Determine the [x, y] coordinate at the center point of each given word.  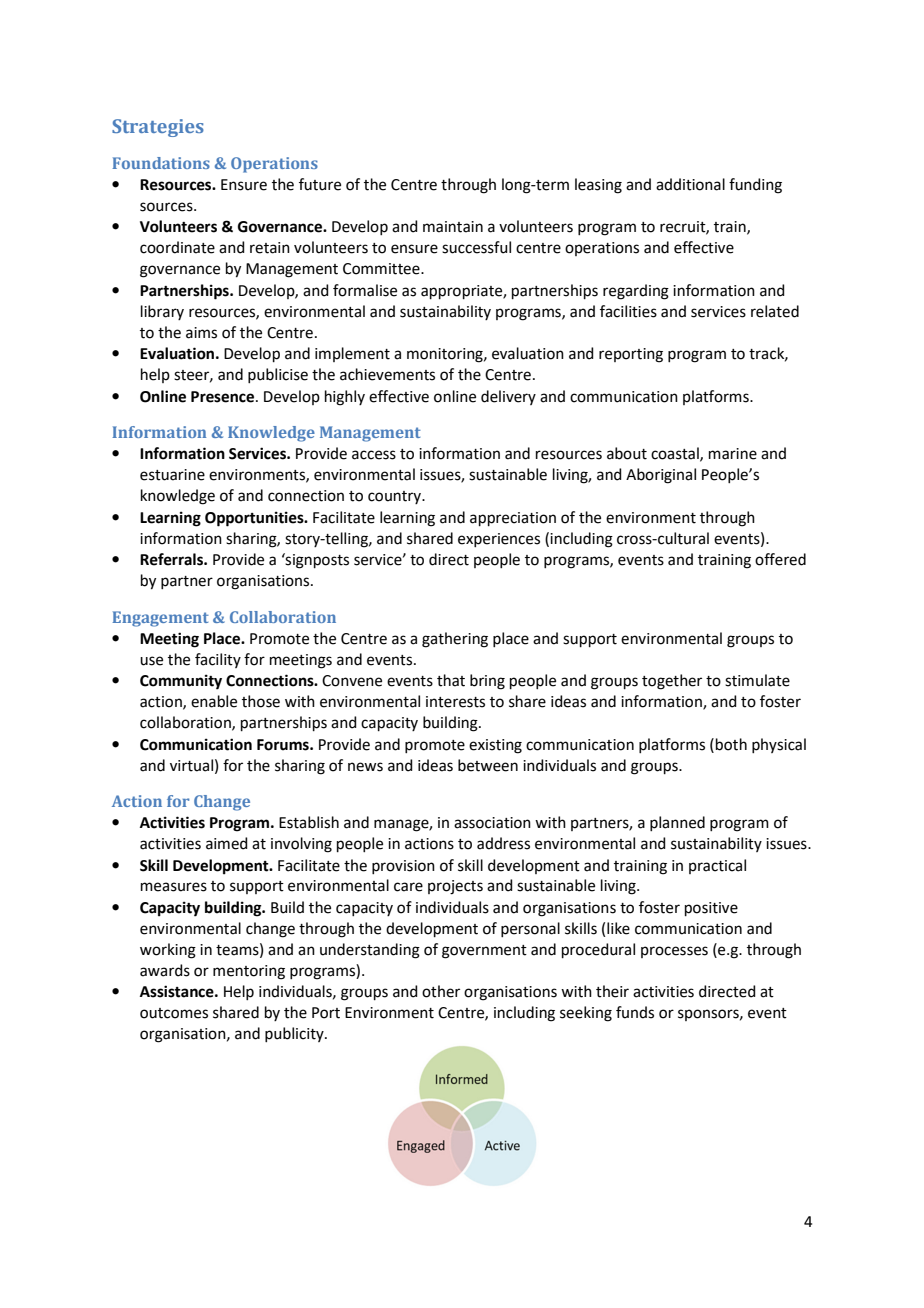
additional [690, 184]
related [775, 311]
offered [780, 559]
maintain [453, 227]
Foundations [161, 163]
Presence [224, 397]
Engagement [160, 619]
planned [677, 823]
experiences [499, 540]
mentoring [249, 972]
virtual [191, 765]
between [488, 765]
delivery [508, 397]
